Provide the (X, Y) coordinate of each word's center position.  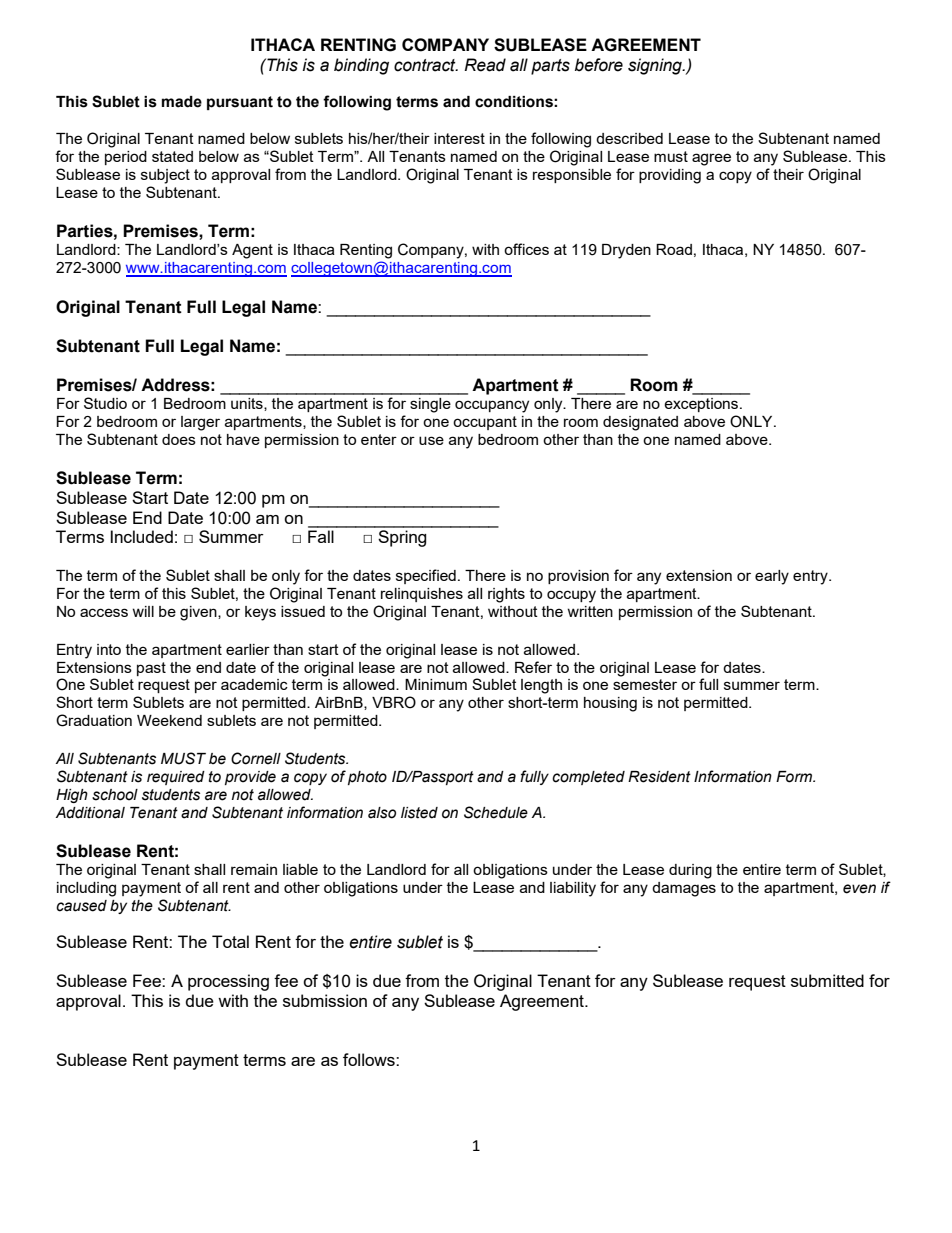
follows (370, 1059)
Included (142, 536)
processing (228, 982)
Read (485, 65)
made (182, 102)
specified (426, 576)
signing (656, 66)
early (772, 577)
